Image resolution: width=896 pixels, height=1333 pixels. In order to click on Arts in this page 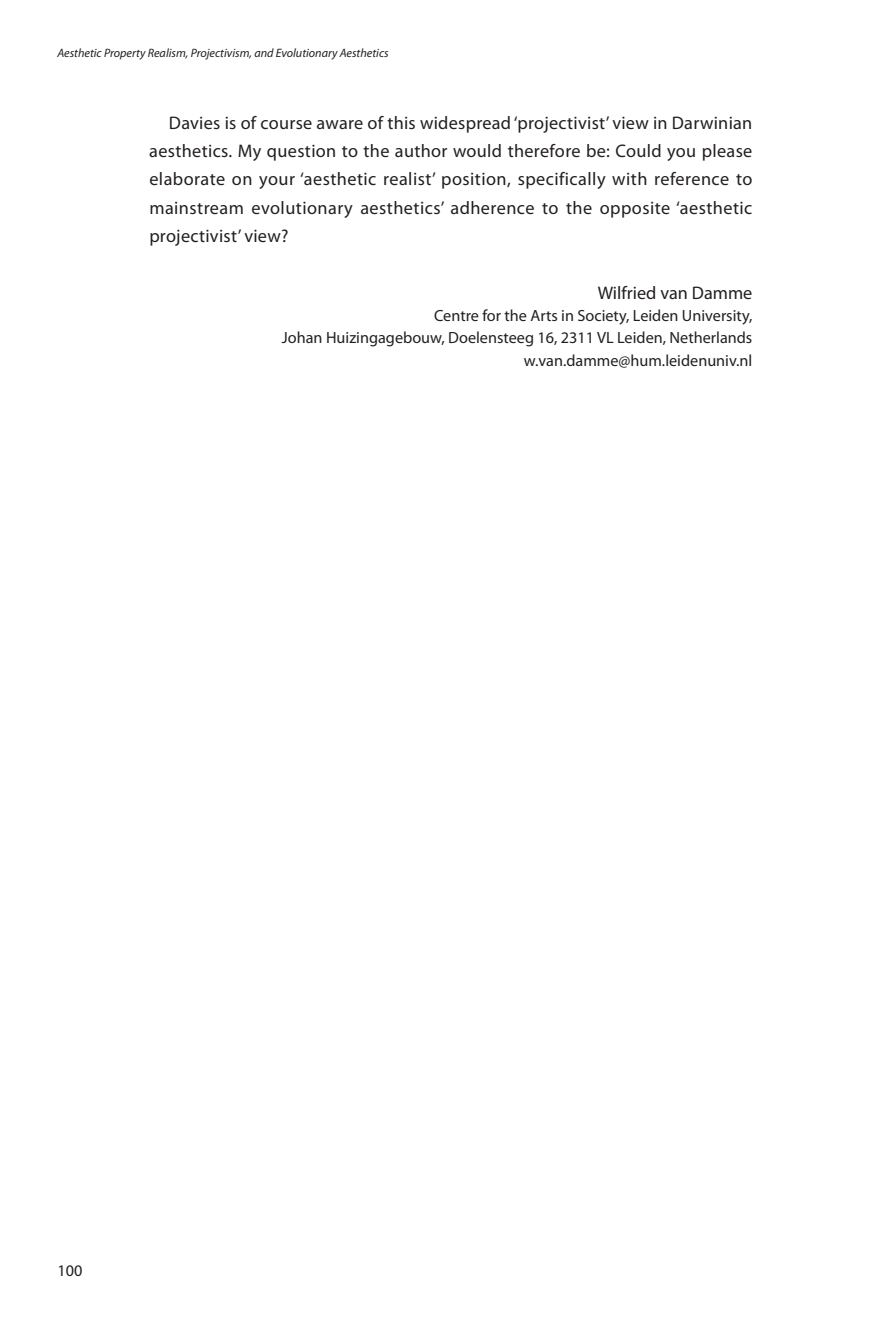, I will do `click(544, 315)`.
